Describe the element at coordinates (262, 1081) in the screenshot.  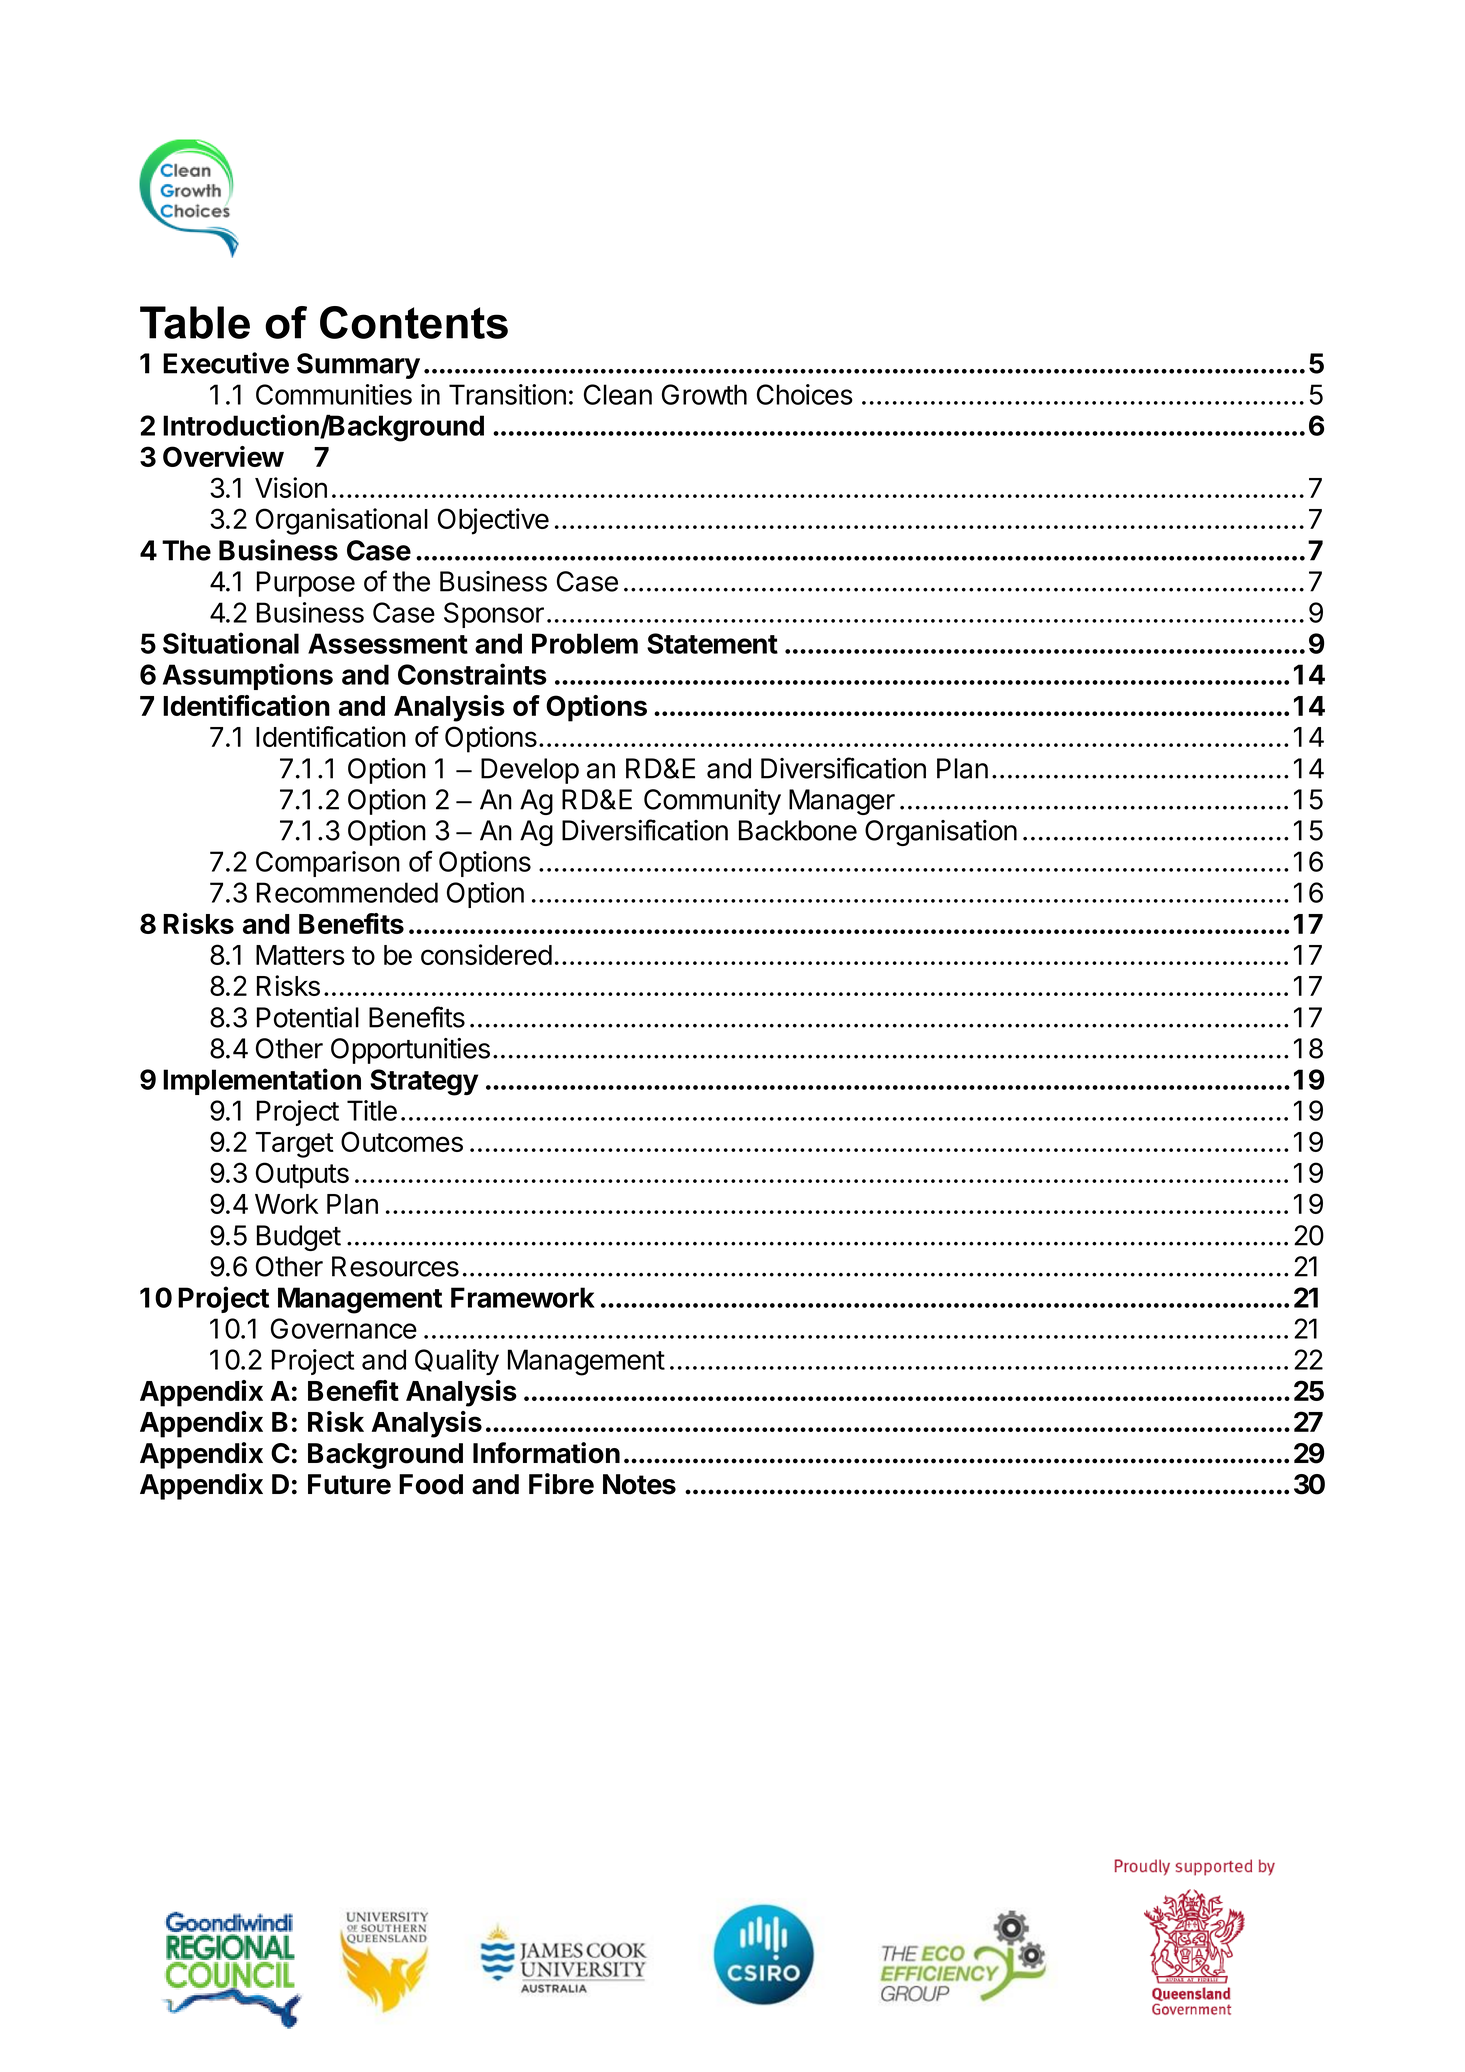
I see `Implementation` at that location.
